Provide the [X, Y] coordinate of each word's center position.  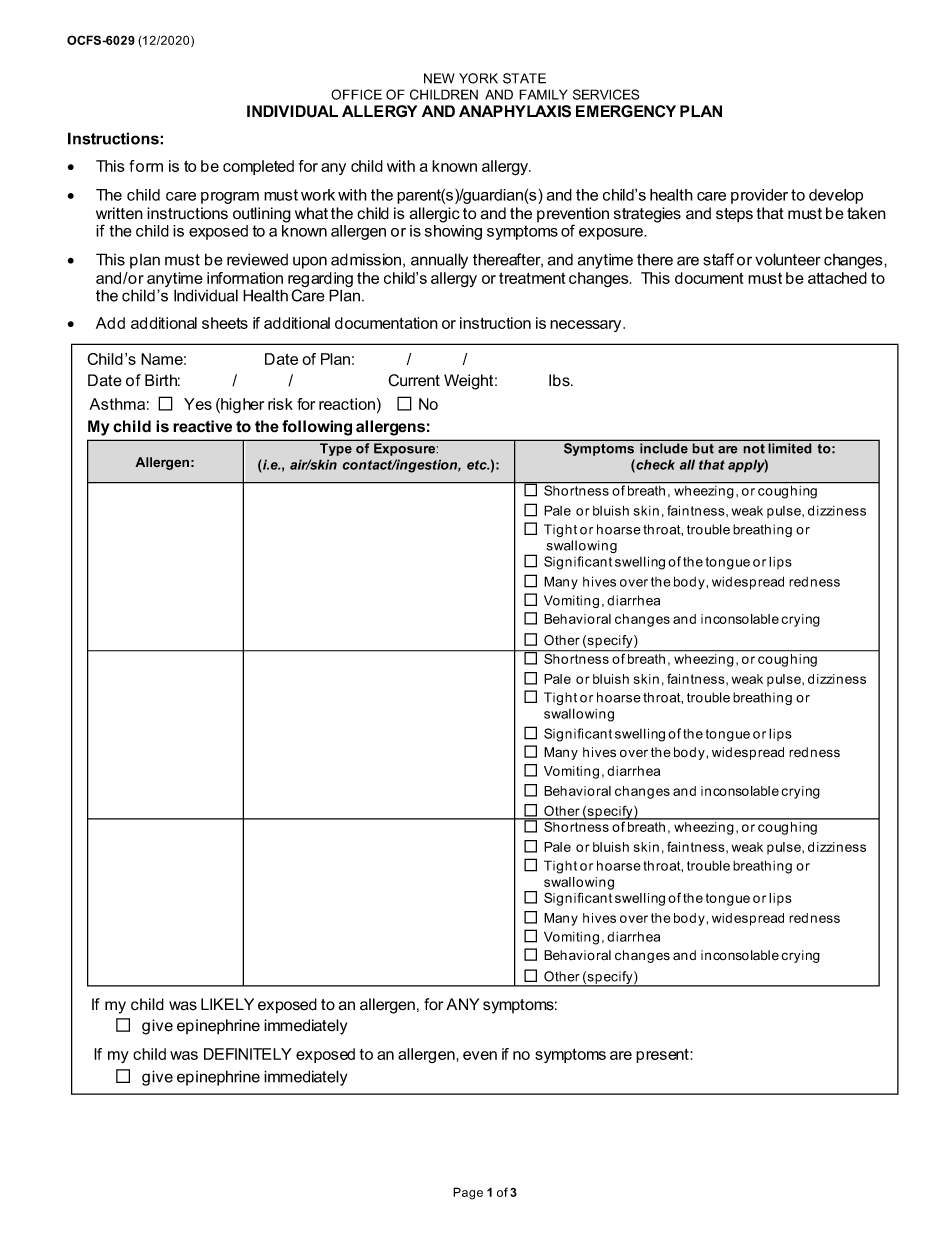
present [663, 1055]
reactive [202, 426]
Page [468, 1193]
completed [258, 167]
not [754, 449]
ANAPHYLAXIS [515, 111]
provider [759, 196]
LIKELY [227, 1004]
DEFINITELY [248, 1054]
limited [790, 448]
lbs [560, 380]
